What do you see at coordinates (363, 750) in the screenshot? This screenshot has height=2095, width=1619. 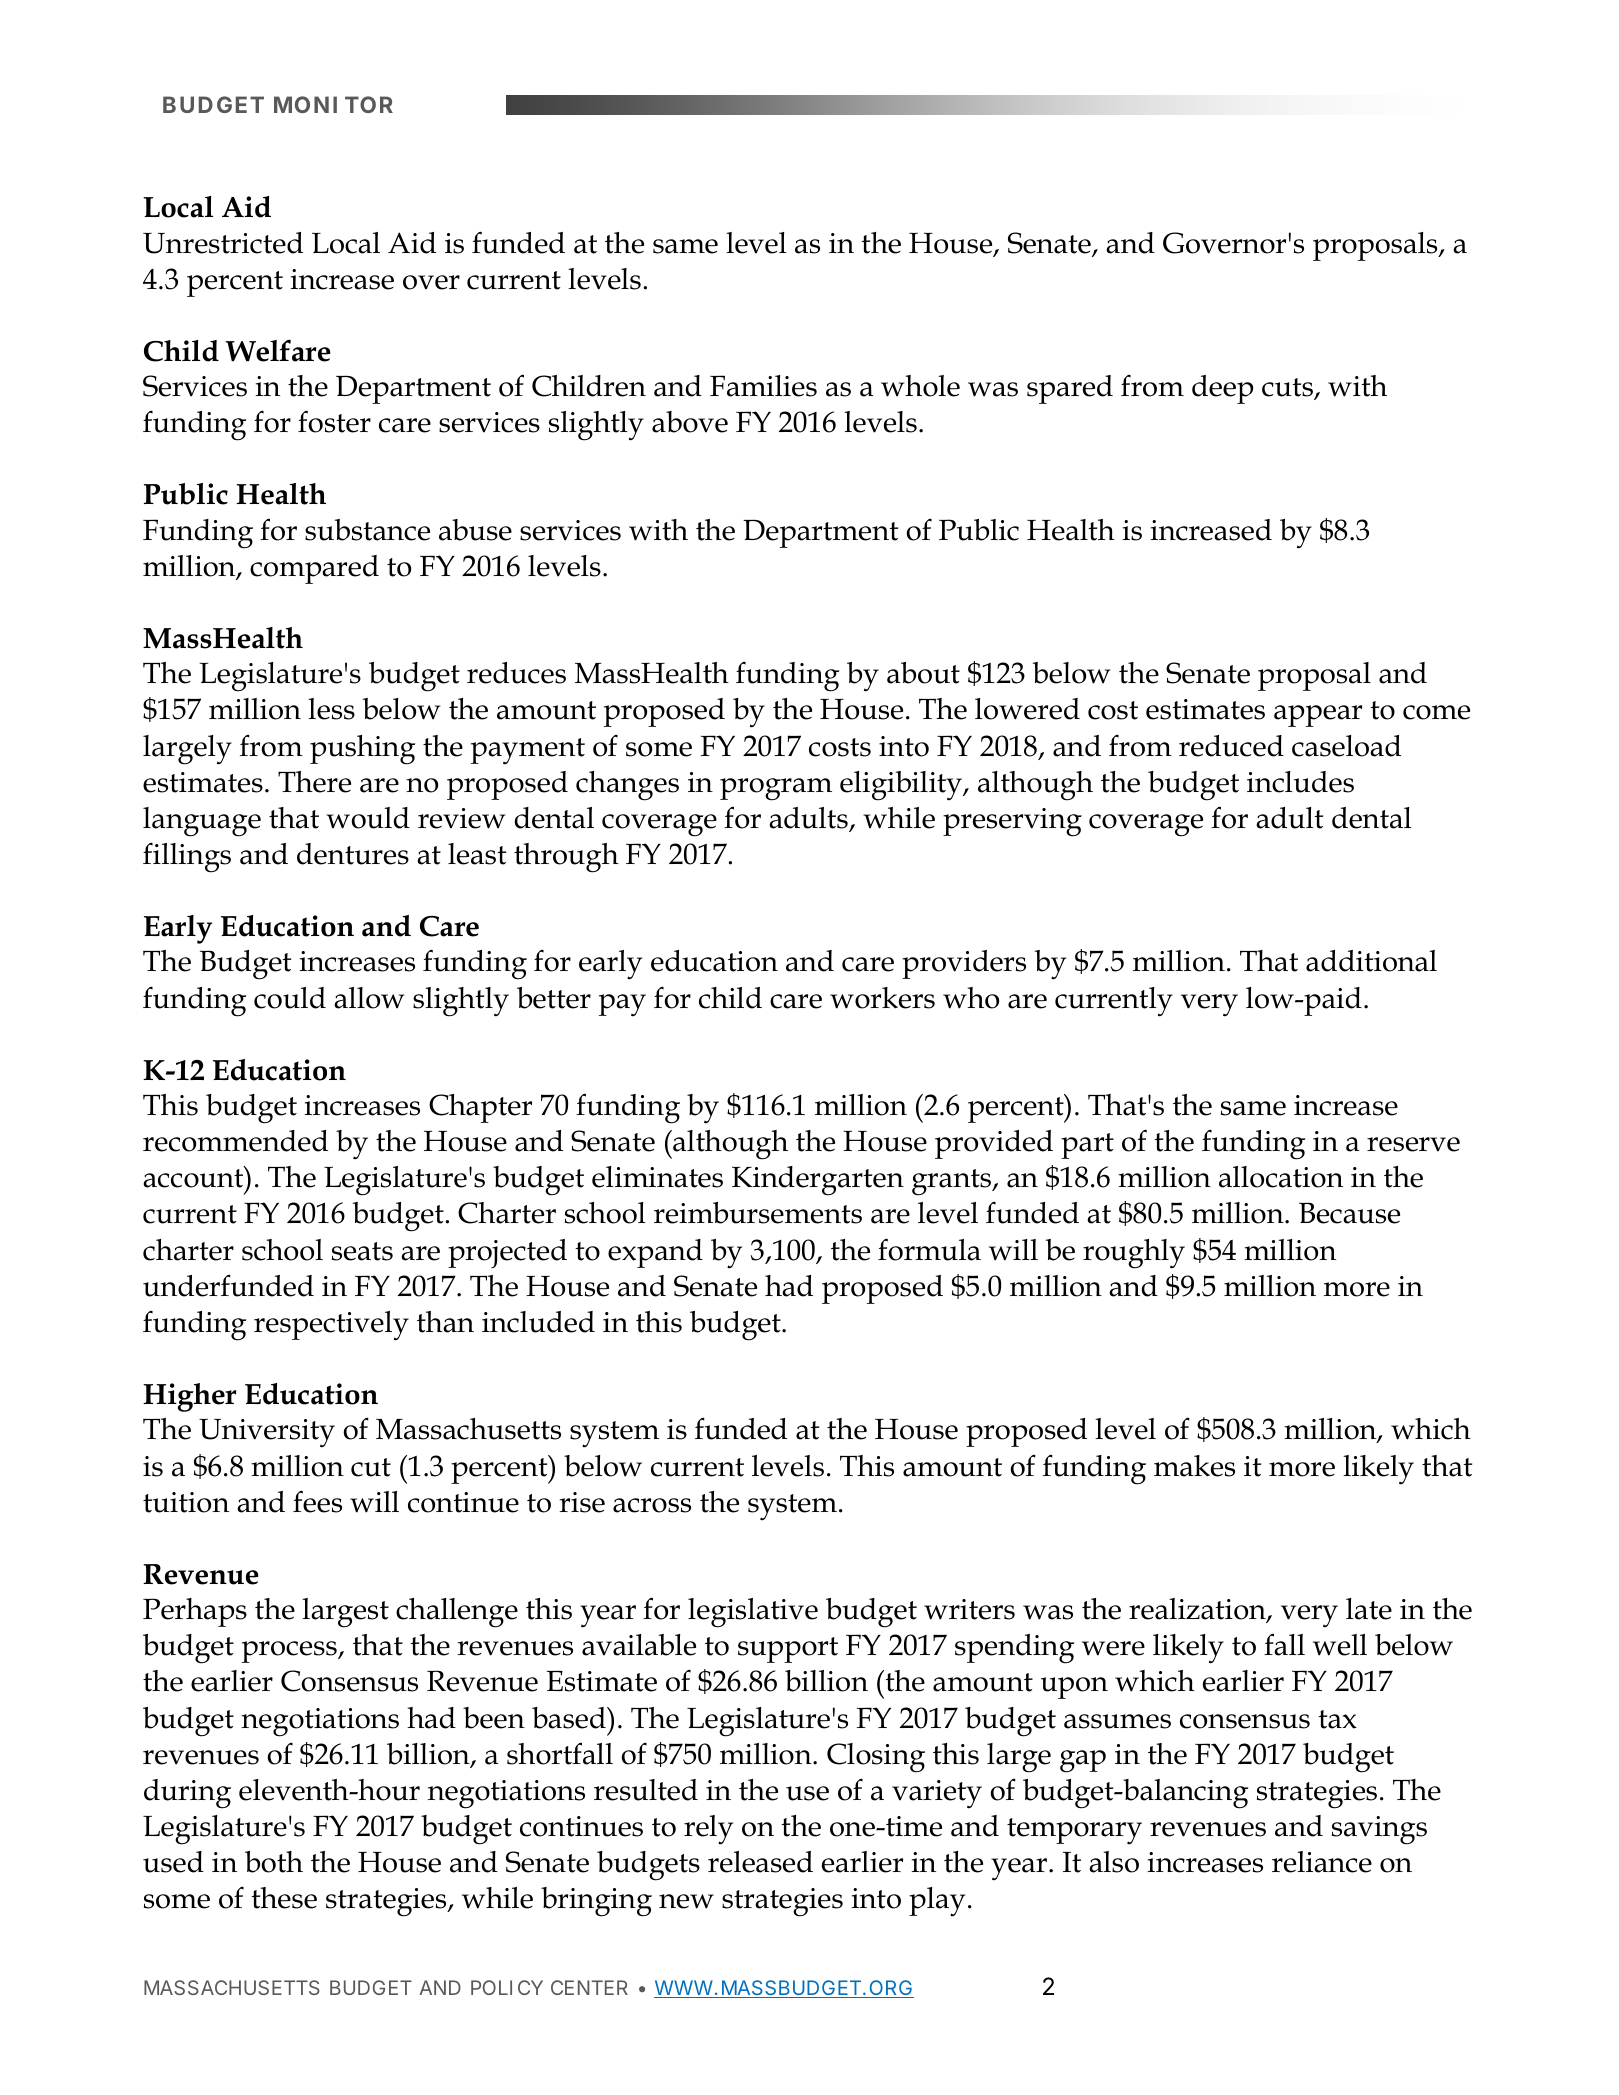 I see `pushing` at bounding box center [363, 750].
